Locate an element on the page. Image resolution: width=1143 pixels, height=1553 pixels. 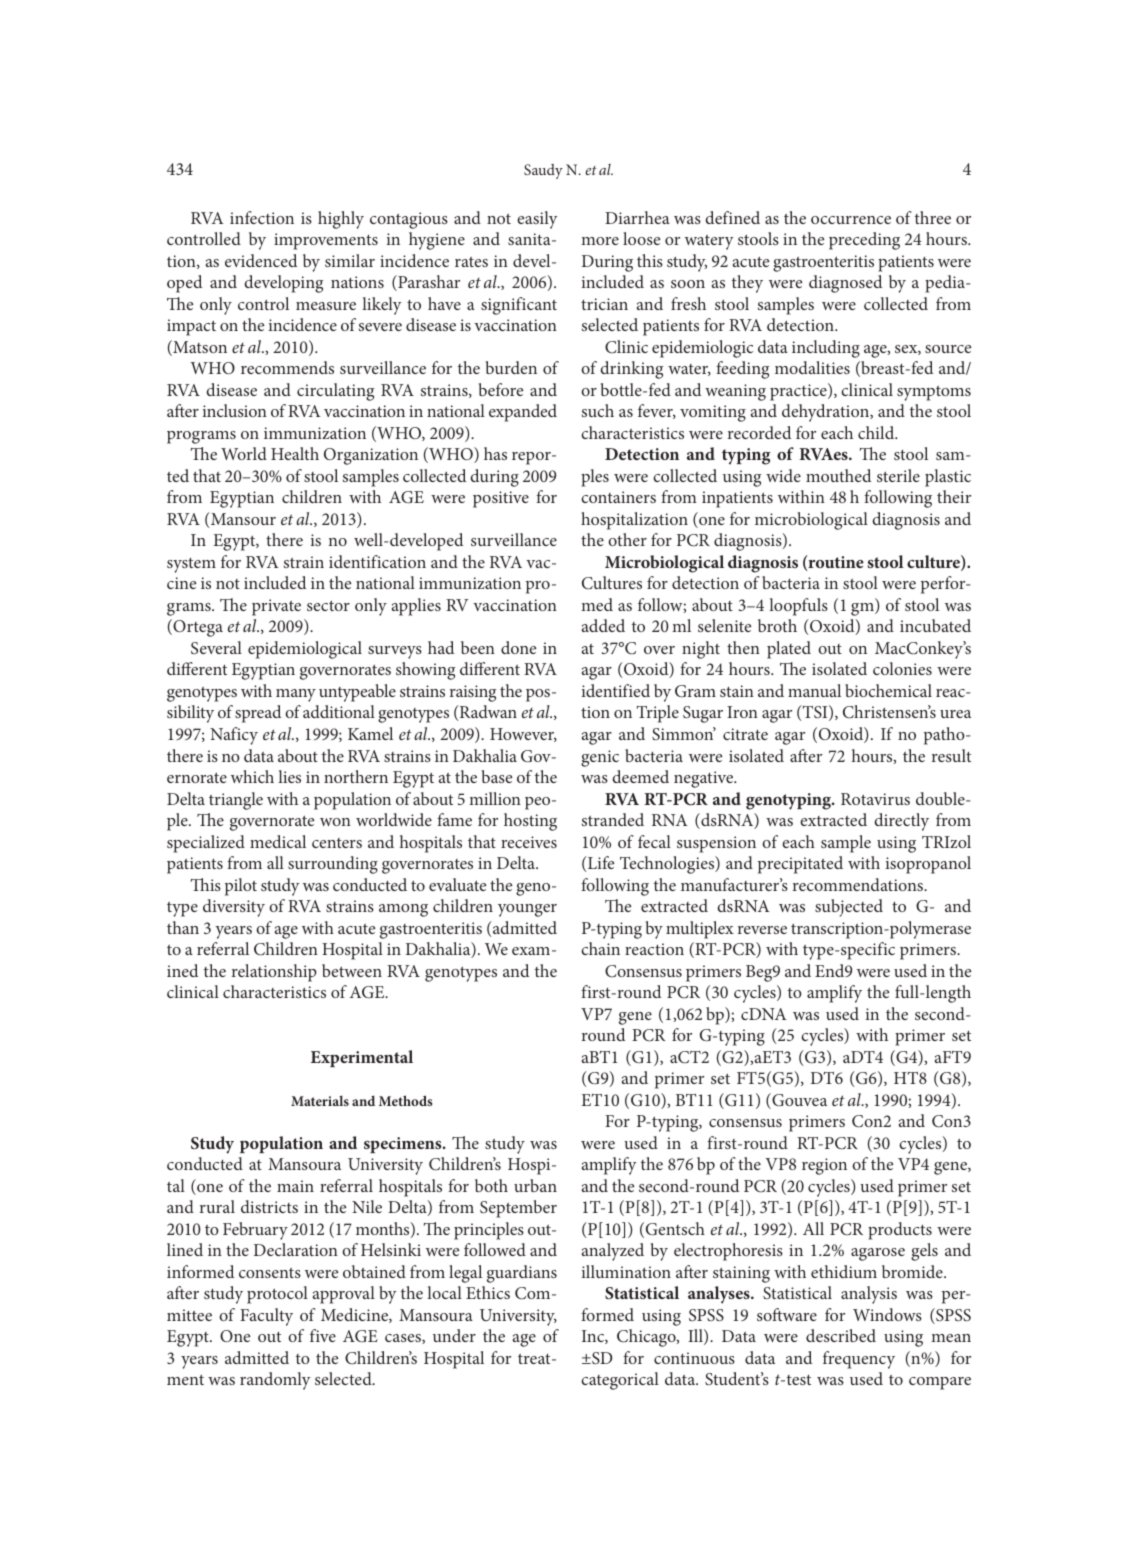
younger is located at coordinates (527, 910).
